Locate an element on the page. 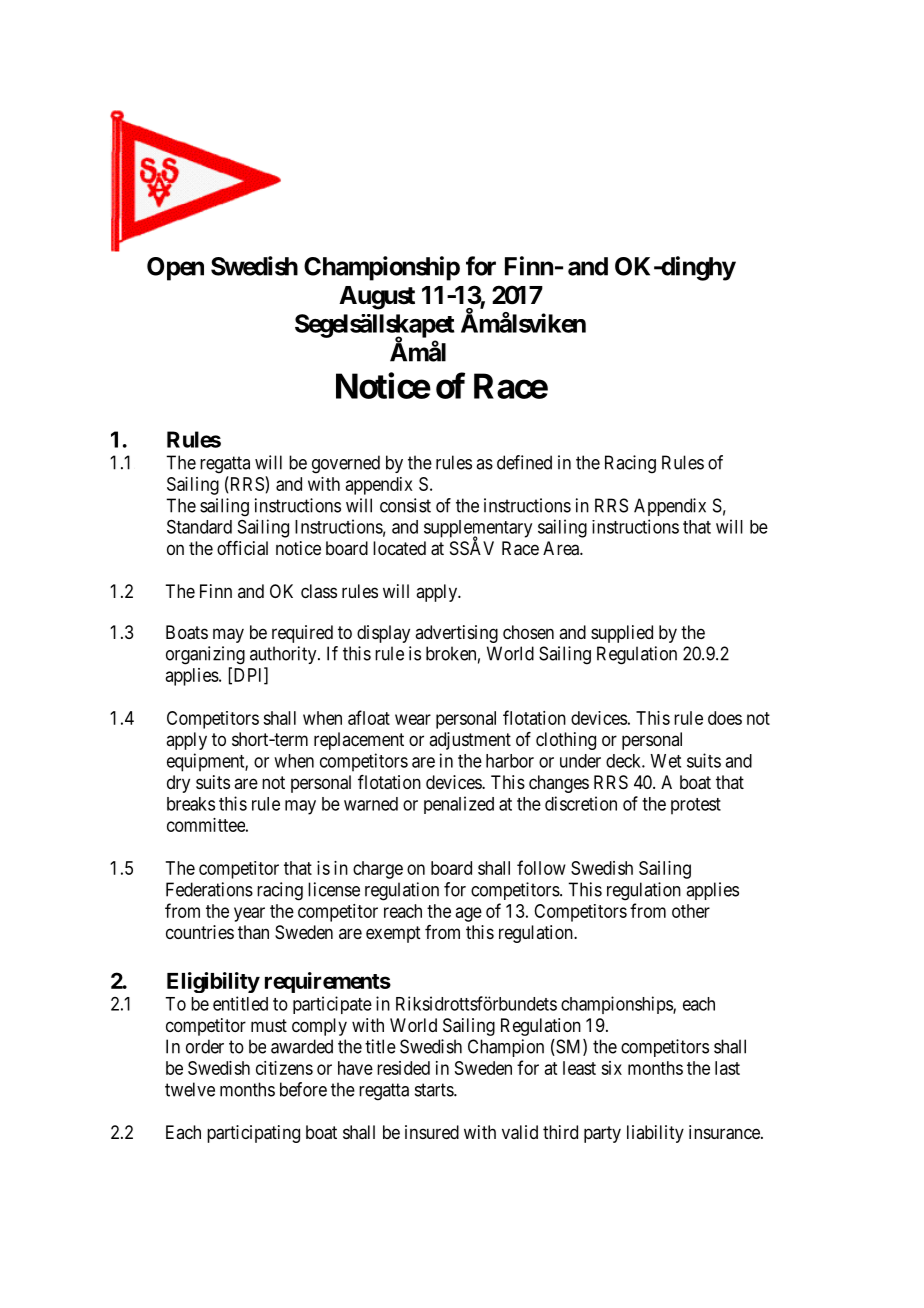 The width and height of the document is (924, 1308). breaks is located at coordinates (191, 804).
